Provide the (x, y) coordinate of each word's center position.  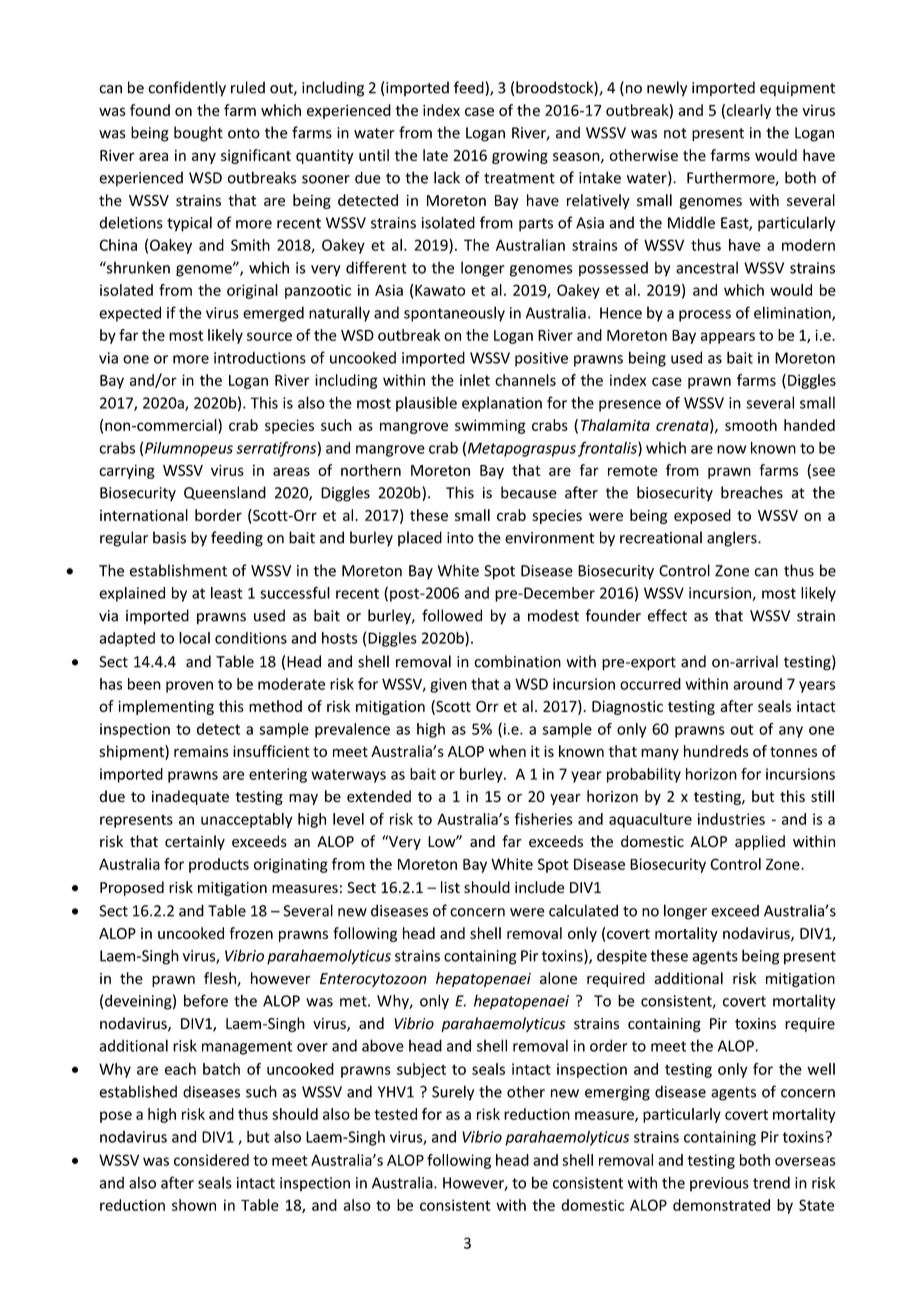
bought (198, 134)
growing (520, 157)
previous (719, 1184)
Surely (453, 1093)
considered (211, 1160)
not (675, 133)
